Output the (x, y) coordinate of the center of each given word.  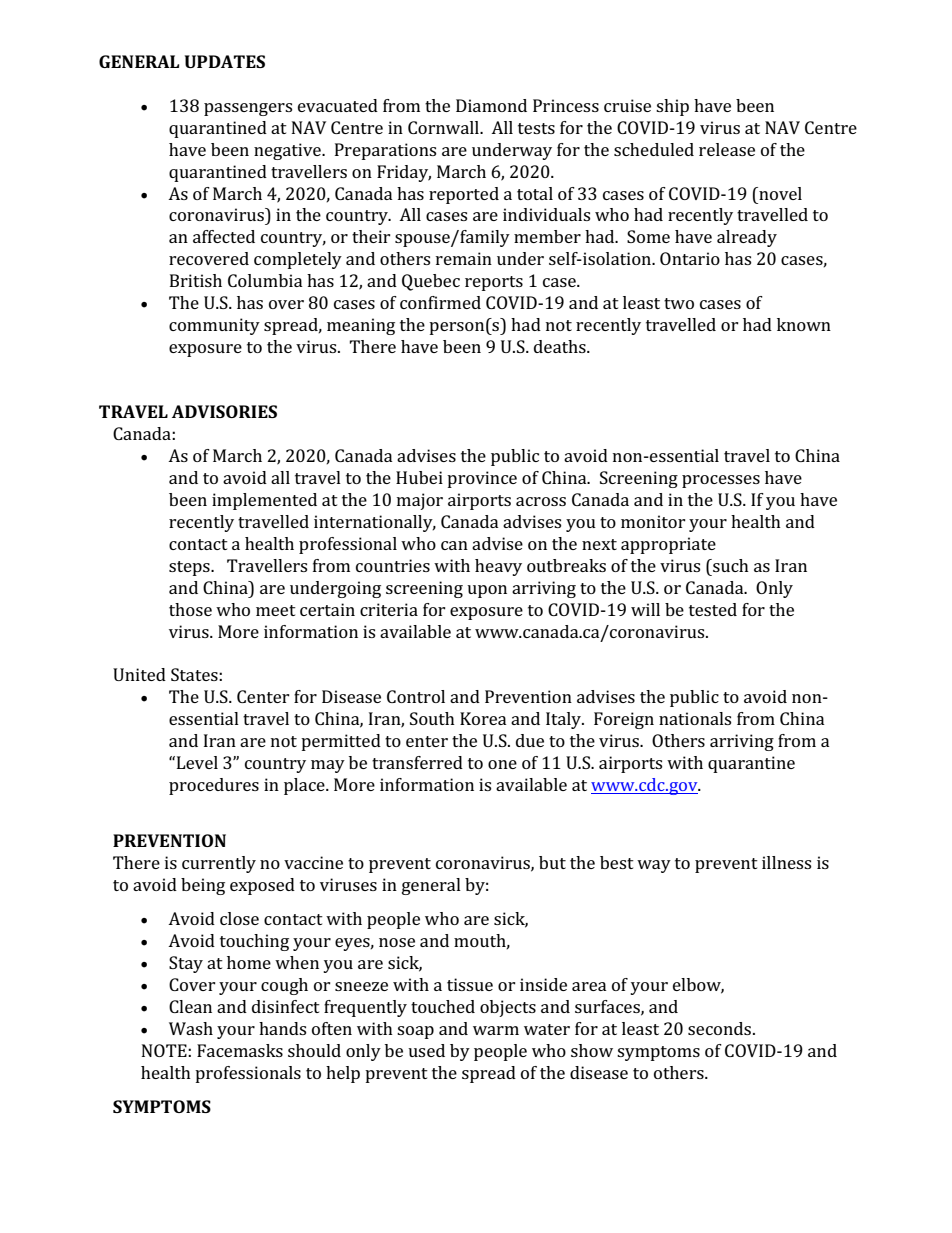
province (482, 479)
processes (721, 481)
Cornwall (444, 127)
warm (496, 1030)
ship (672, 107)
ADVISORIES (224, 411)
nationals (695, 718)
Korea (483, 718)
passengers (248, 109)
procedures (214, 786)
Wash (191, 1028)
